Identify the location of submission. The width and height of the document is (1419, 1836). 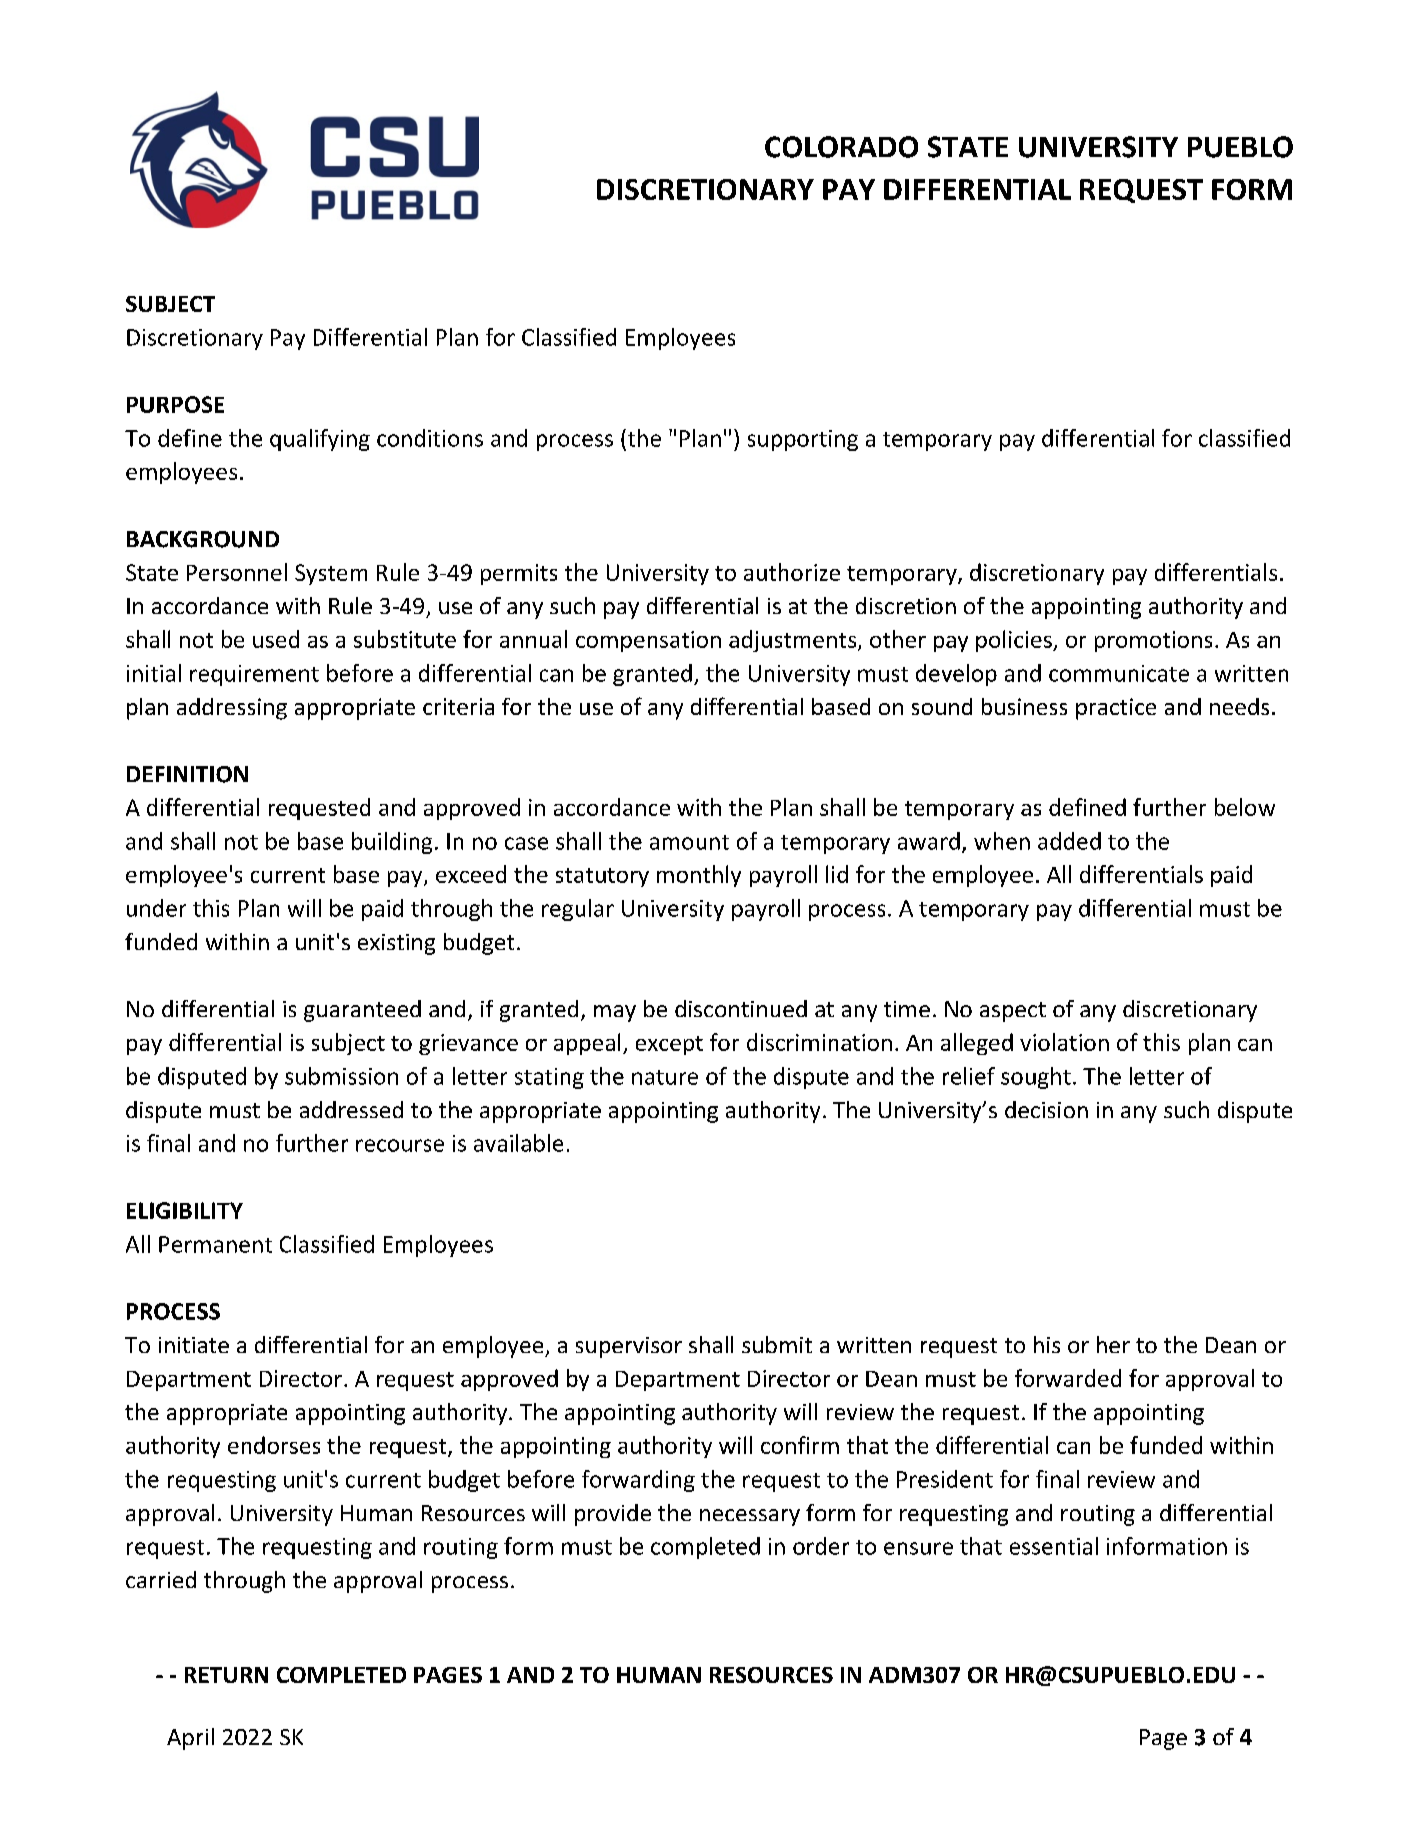
(341, 1076).
